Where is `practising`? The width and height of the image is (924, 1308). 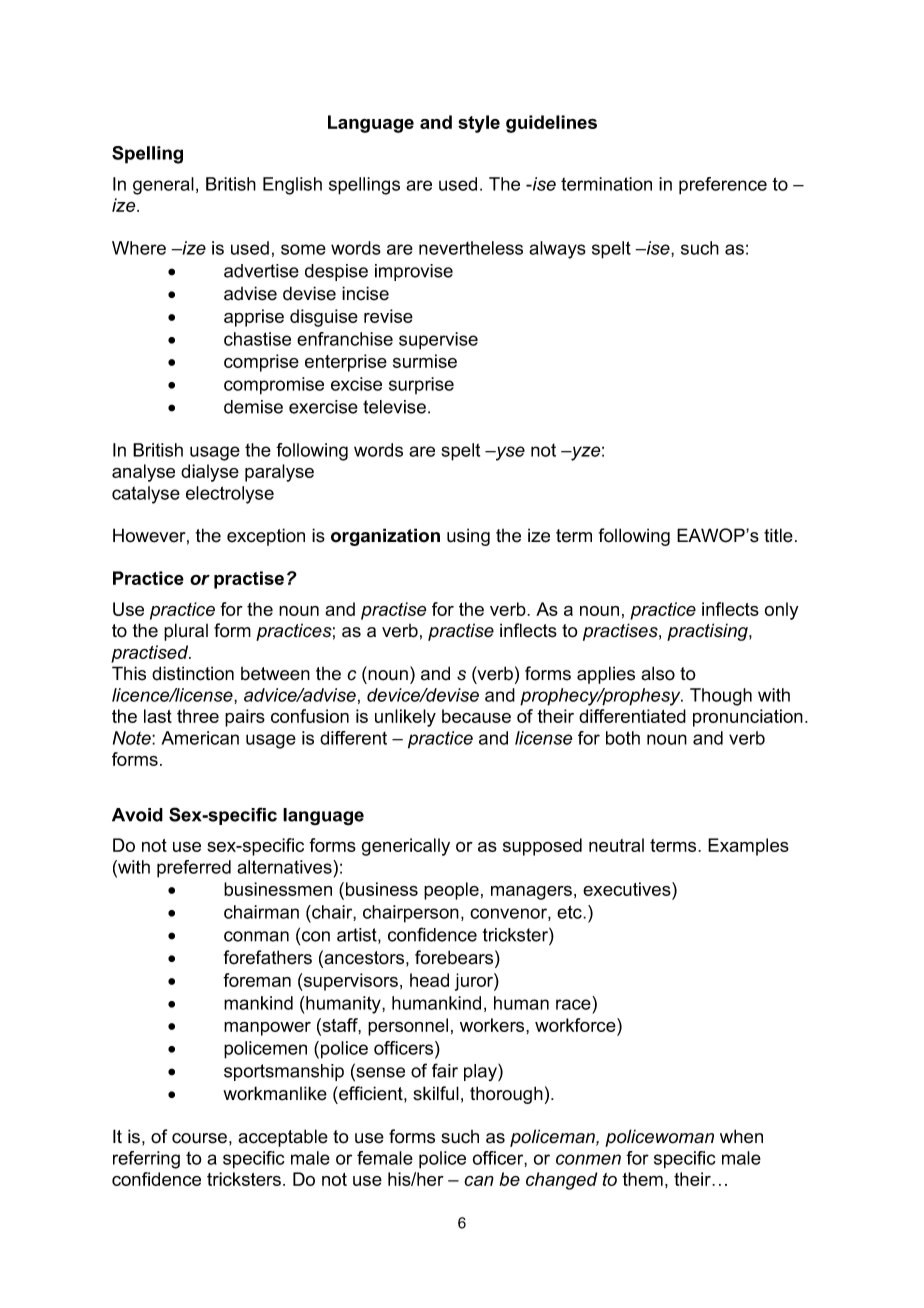 practising is located at coordinates (708, 632).
